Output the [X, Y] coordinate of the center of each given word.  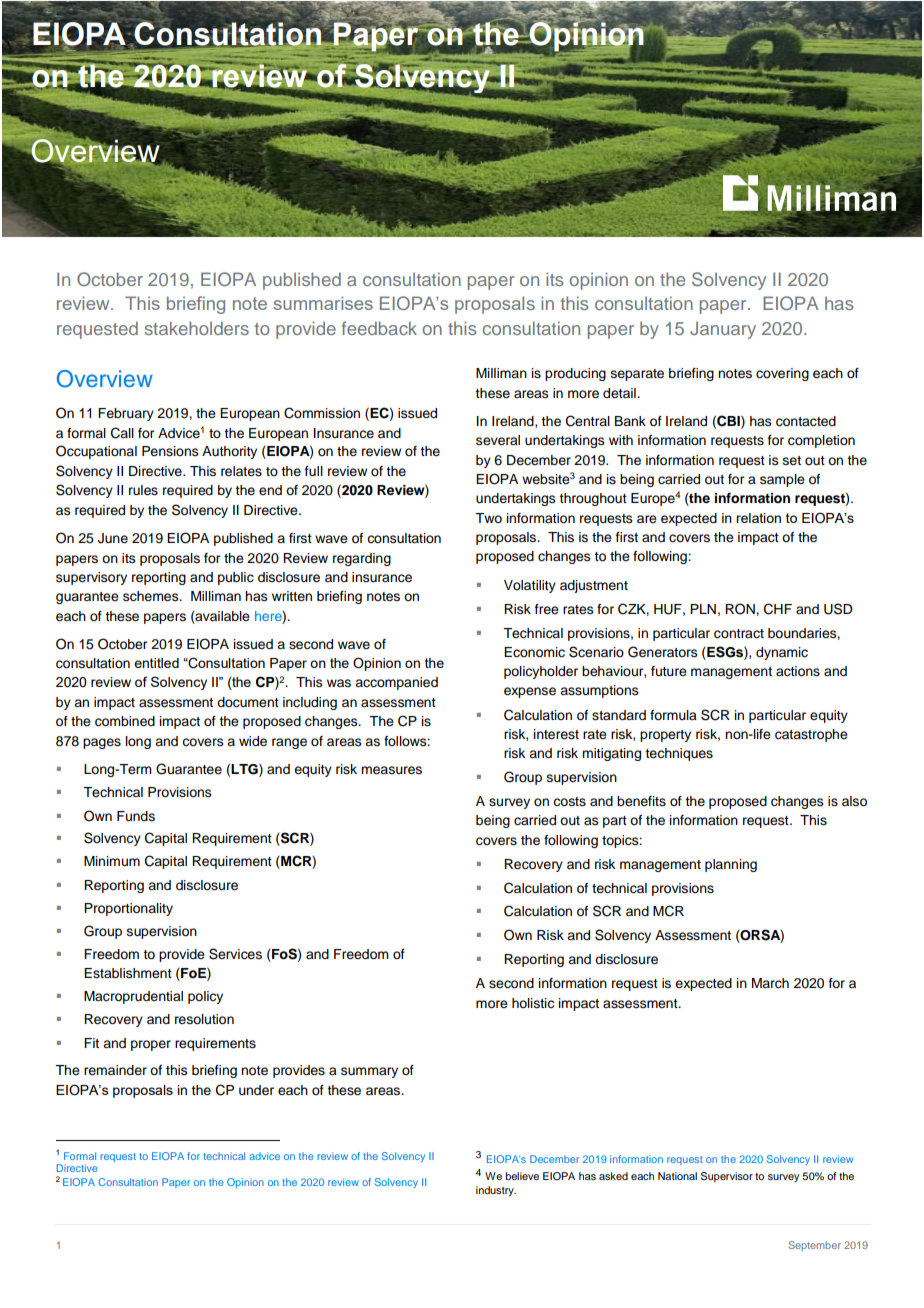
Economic [534, 652]
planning [731, 865]
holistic [533, 1003]
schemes [152, 596]
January [723, 330]
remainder [115, 1070]
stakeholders [197, 328]
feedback [379, 328]
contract [739, 634]
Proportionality [128, 909]
